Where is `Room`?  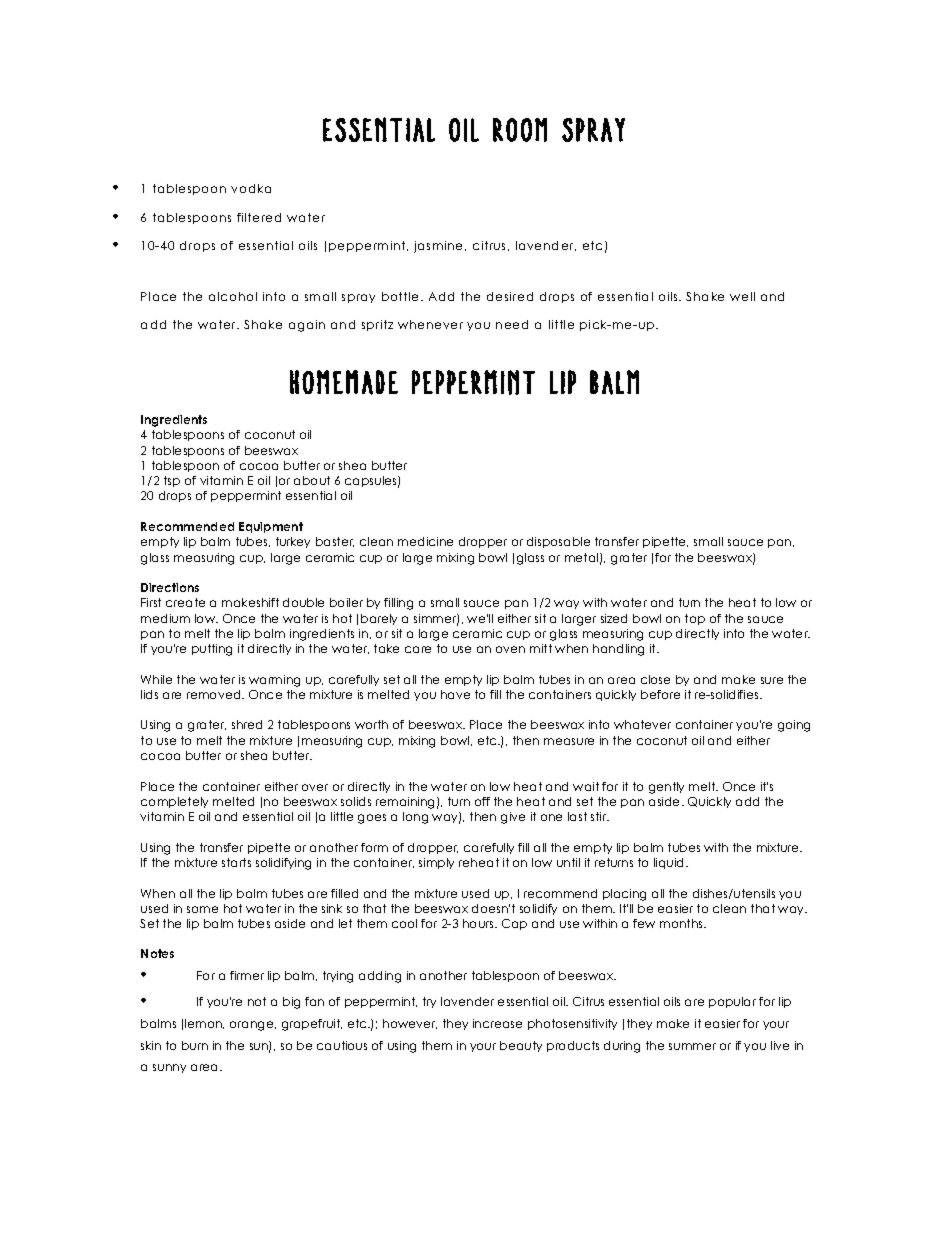 Room is located at coordinates (520, 130).
